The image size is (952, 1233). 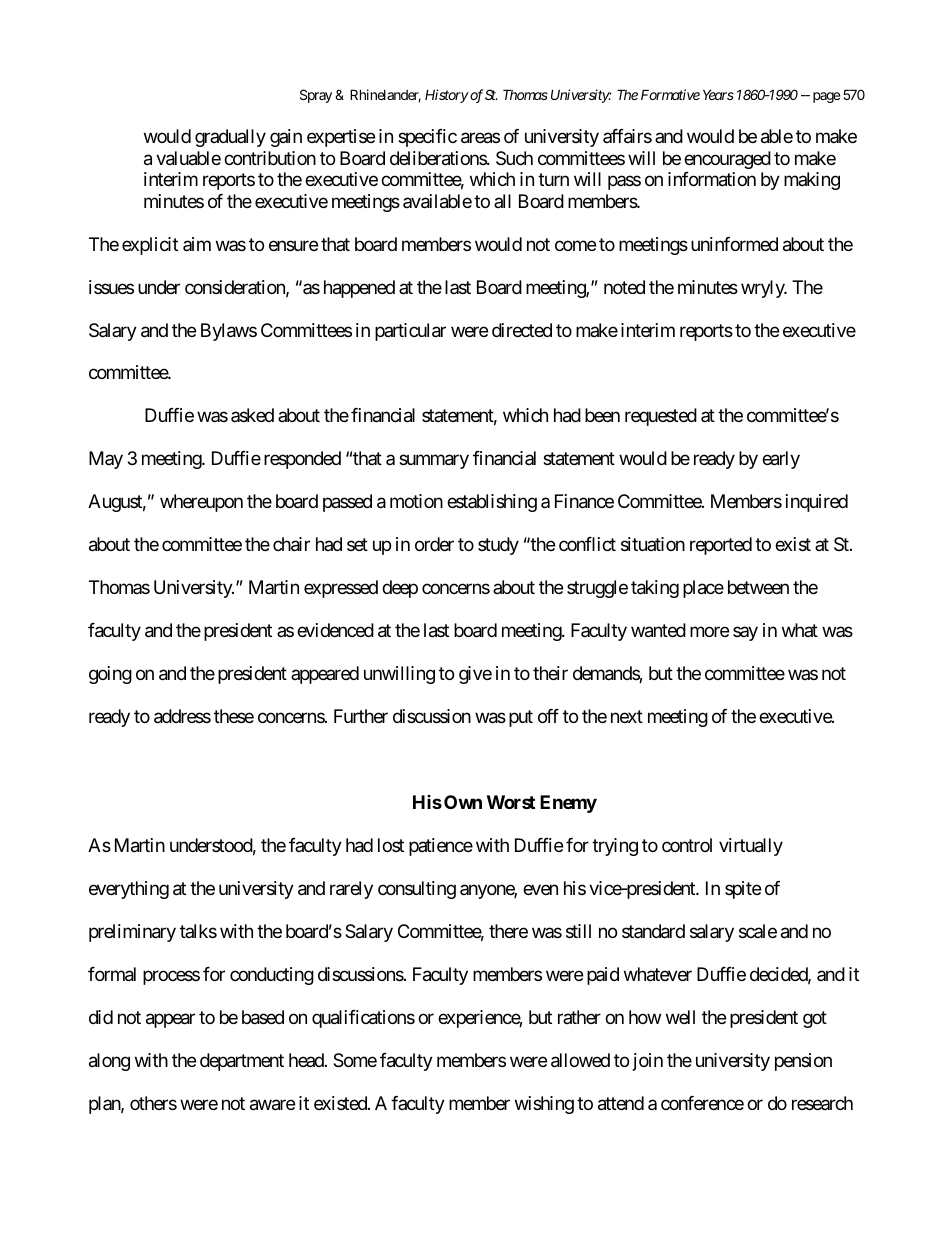 I want to click on summary, so click(x=434, y=462).
